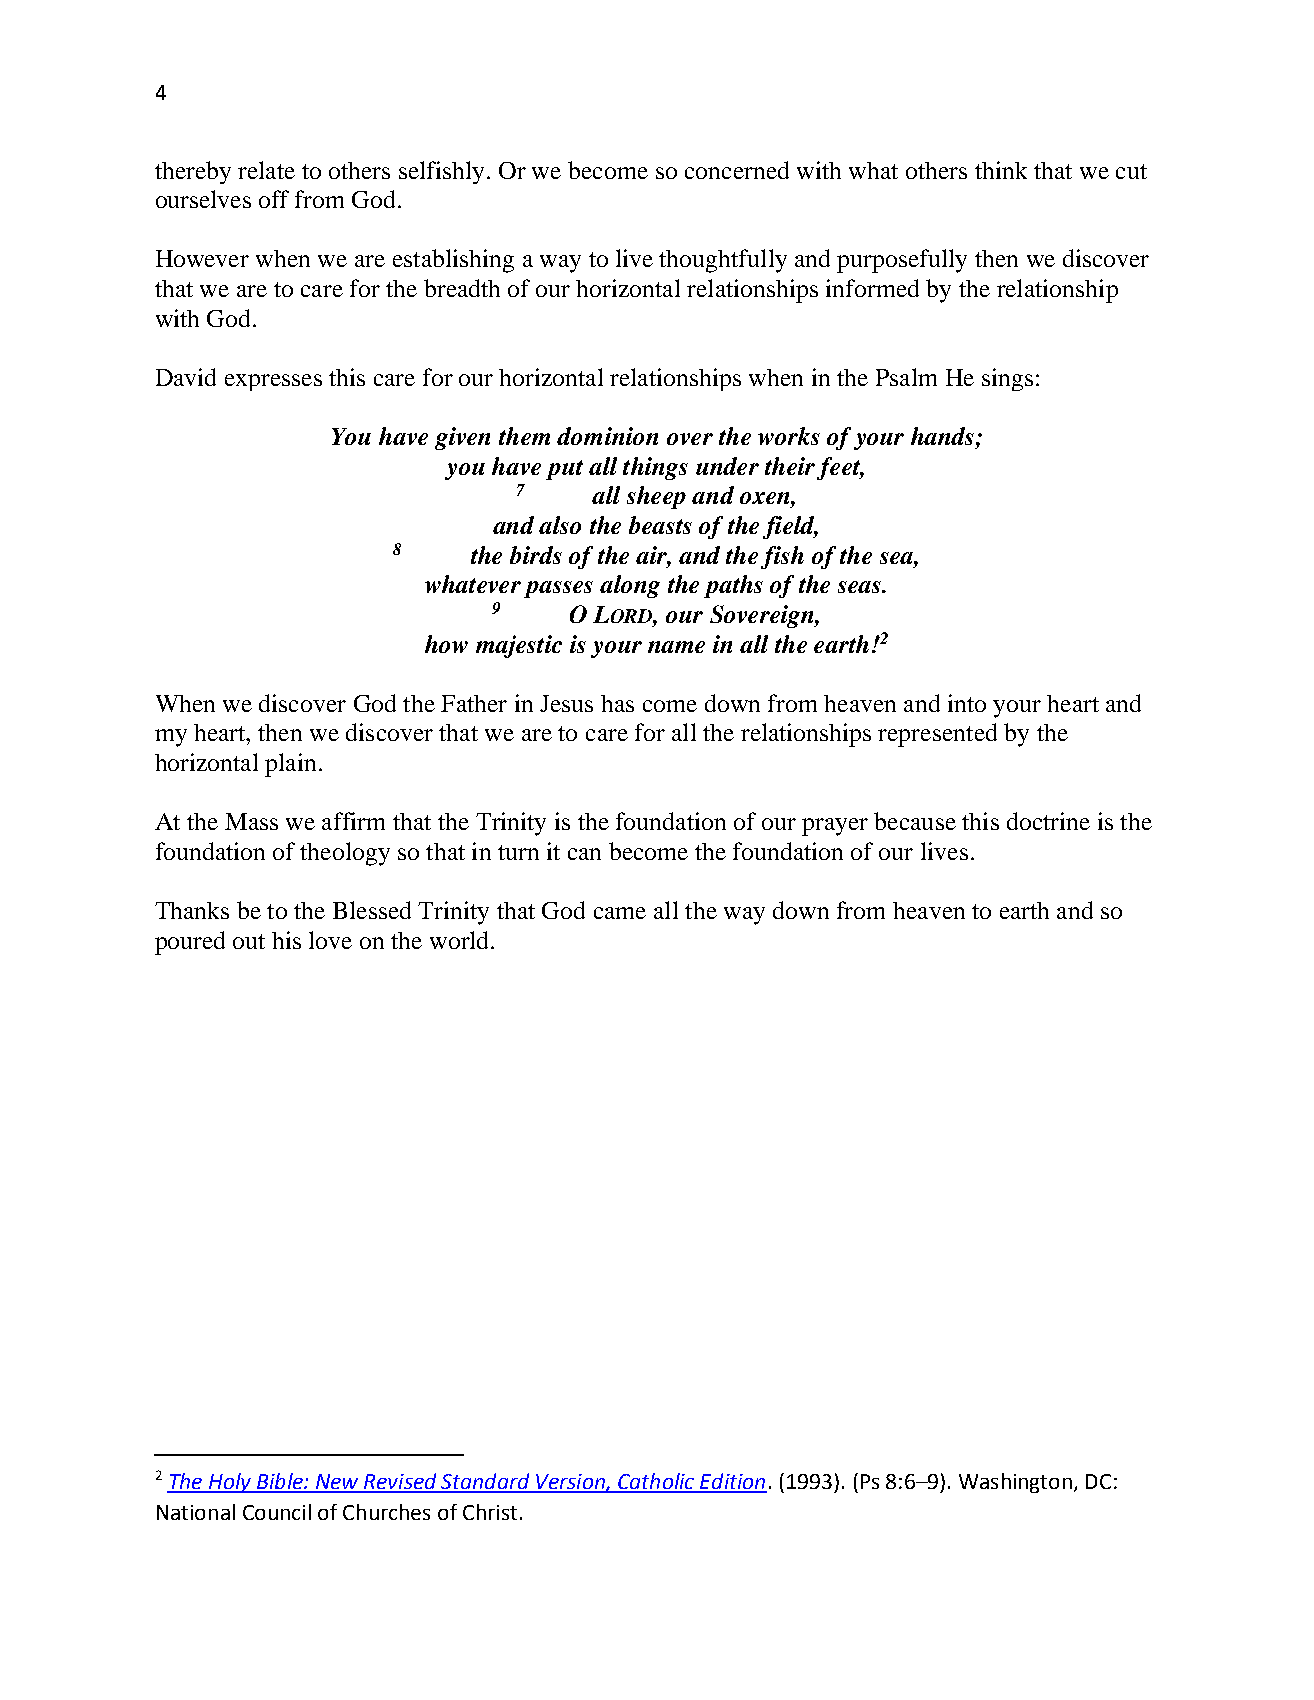 This screenshot has height=1700, width=1314. Describe the element at coordinates (277, 1512) in the screenshot. I see `Council` at that location.
